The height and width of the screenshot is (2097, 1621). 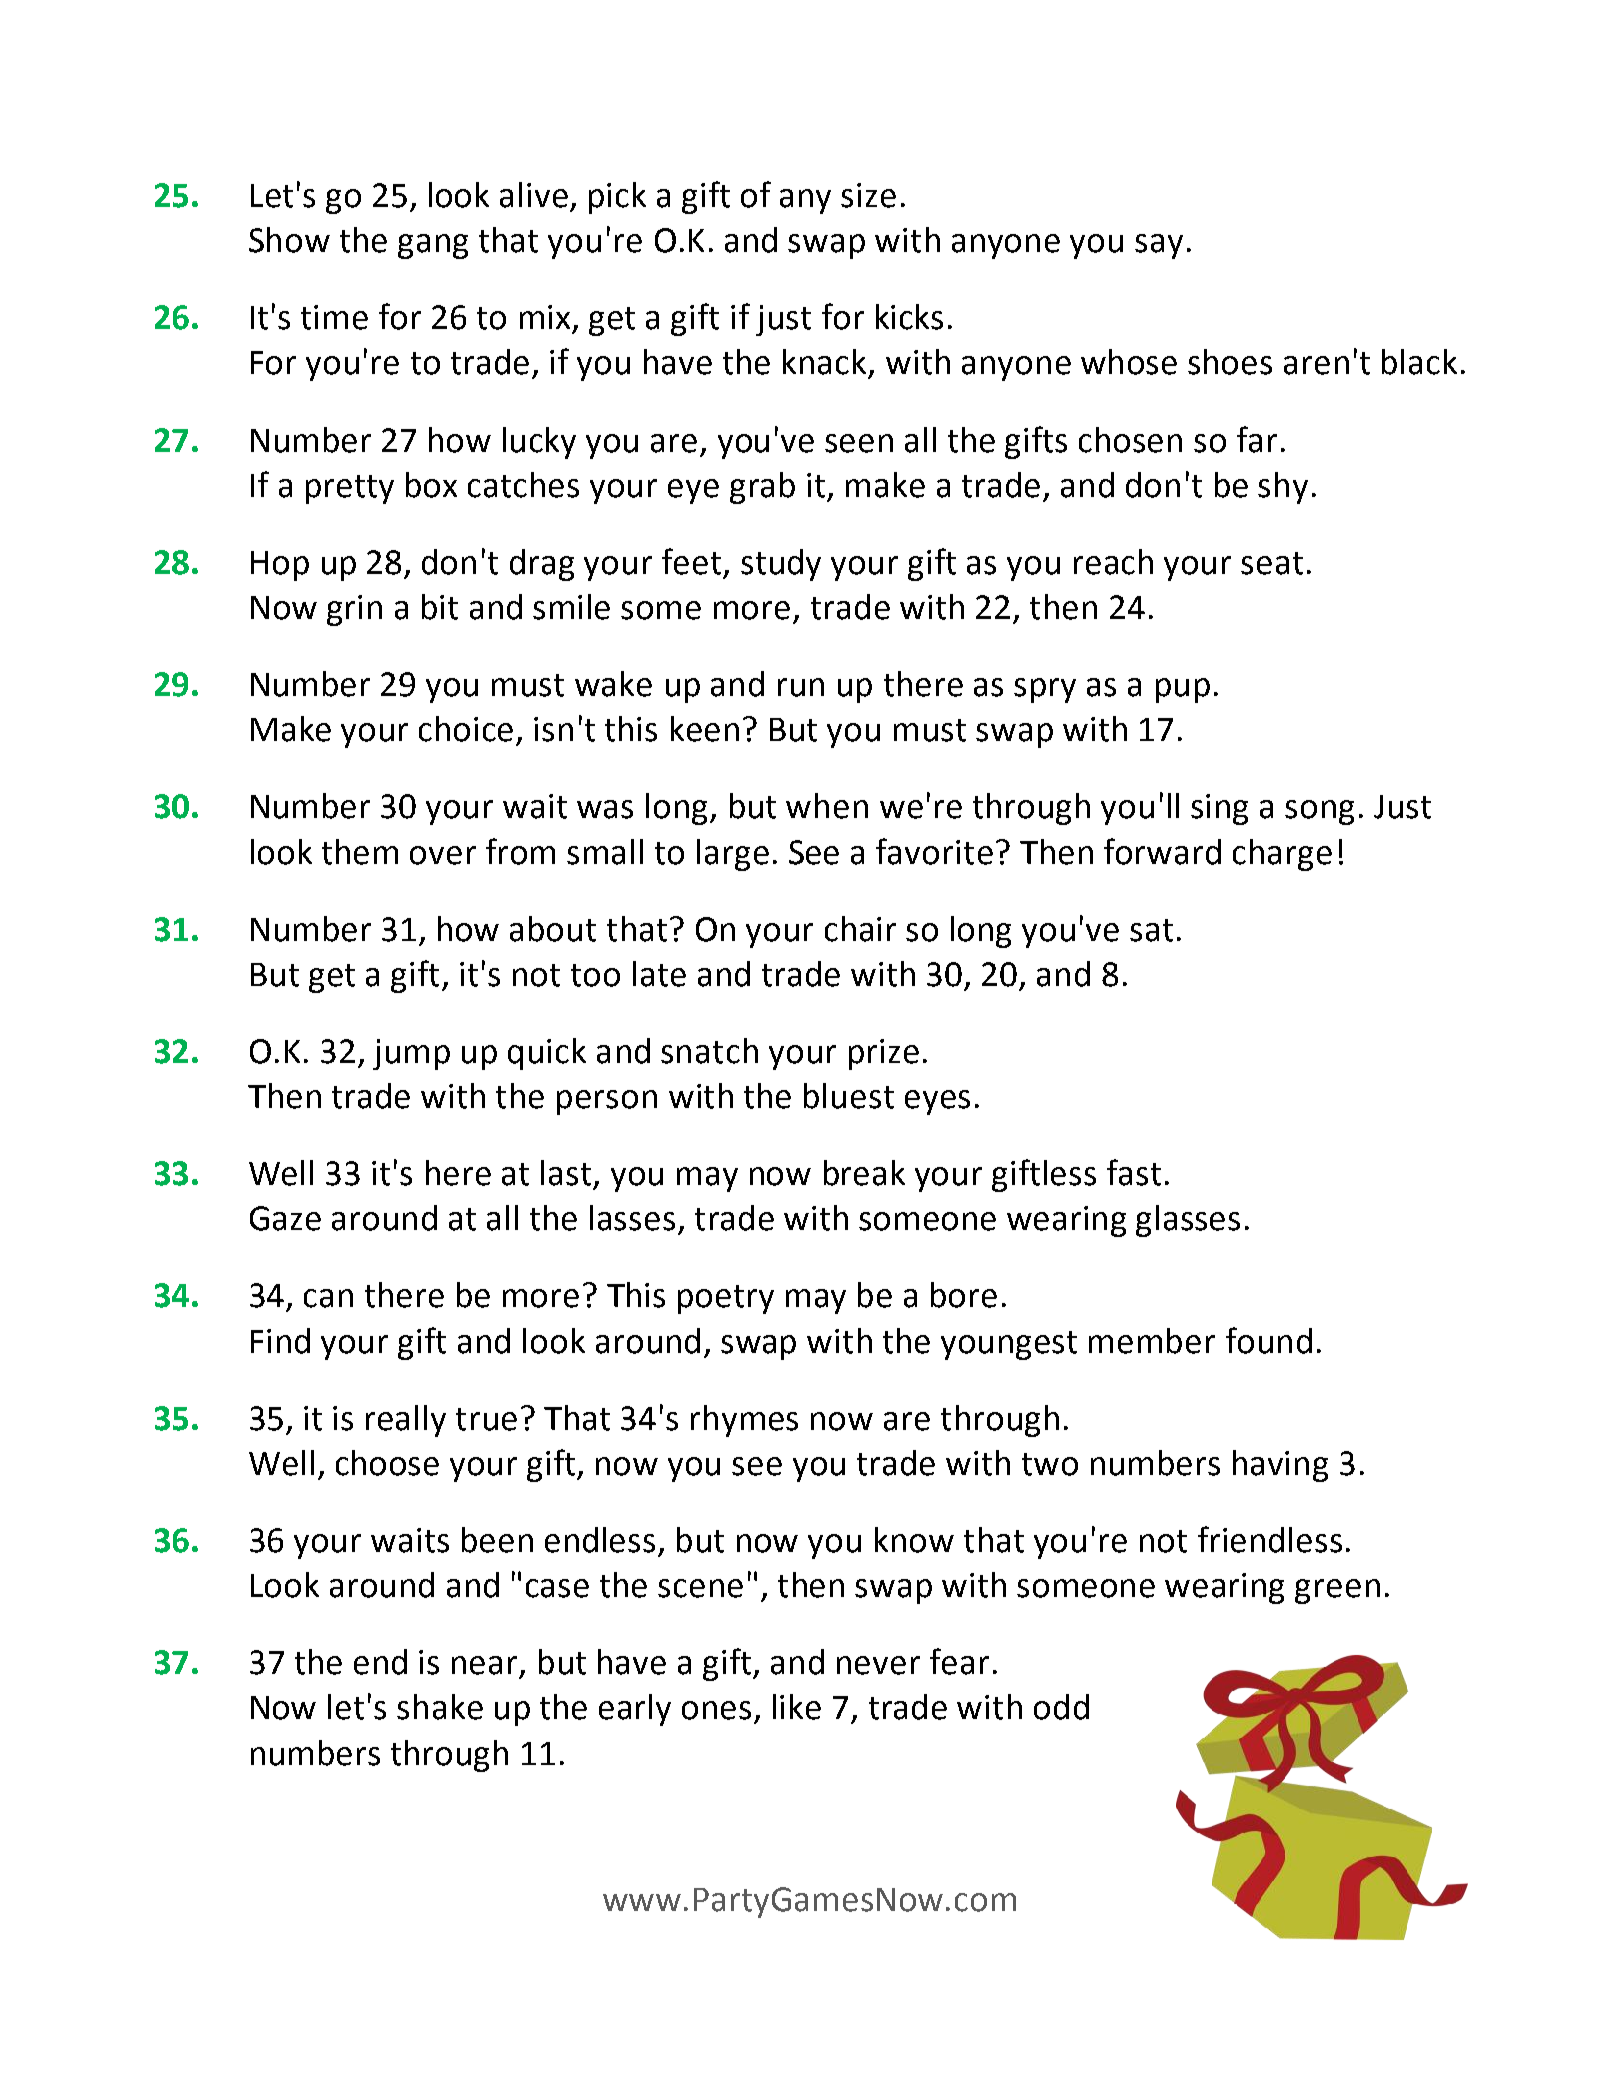 I want to click on run, so click(x=801, y=687).
